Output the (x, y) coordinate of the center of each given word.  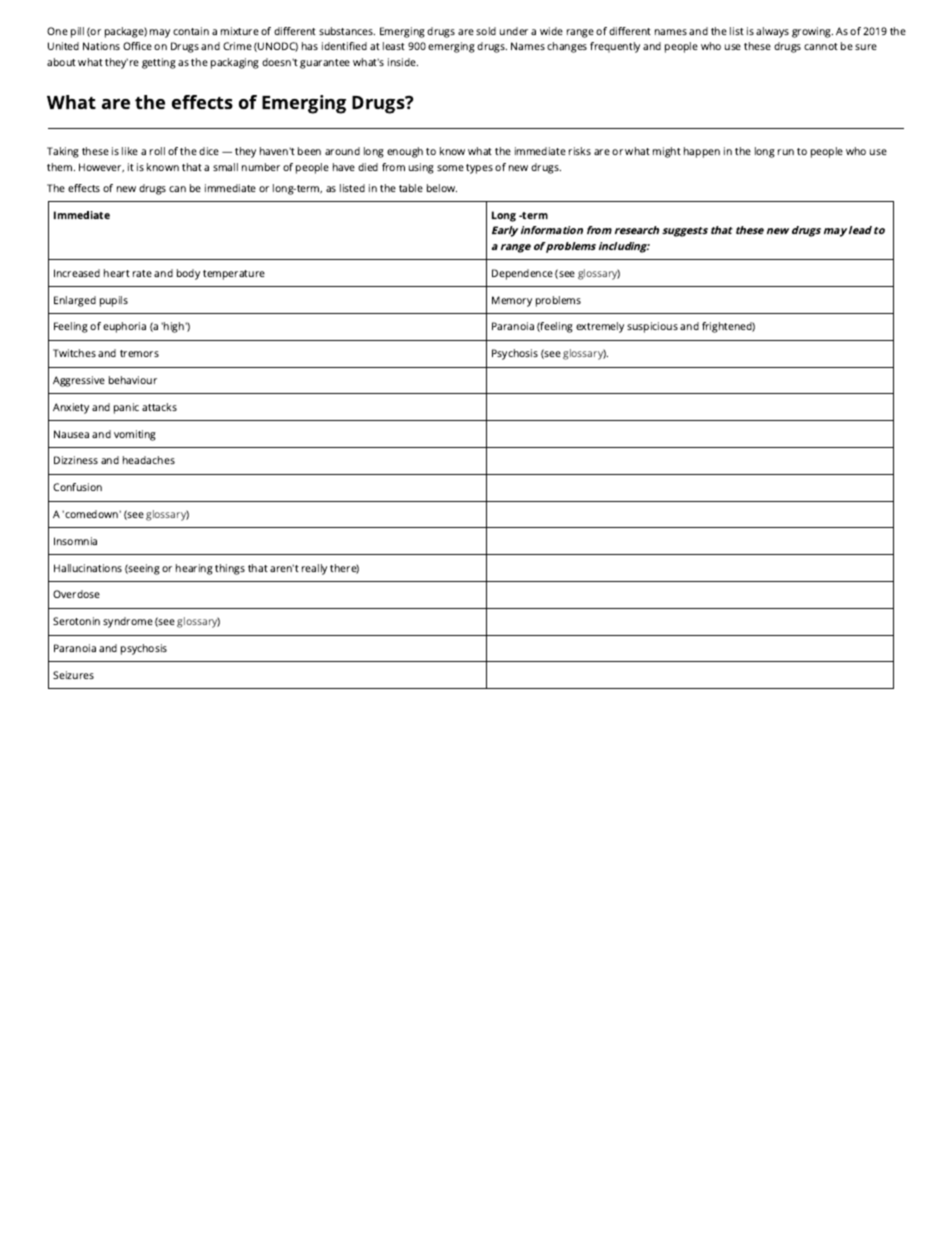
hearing (194, 569)
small (225, 167)
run (786, 152)
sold (486, 31)
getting (159, 63)
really (314, 569)
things (230, 569)
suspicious (652, 327)
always (772, 32)
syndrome (128, 622)
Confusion (77, 487)
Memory (512, 301)
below (442, 188)
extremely (600, 327)
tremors (139, 353)
